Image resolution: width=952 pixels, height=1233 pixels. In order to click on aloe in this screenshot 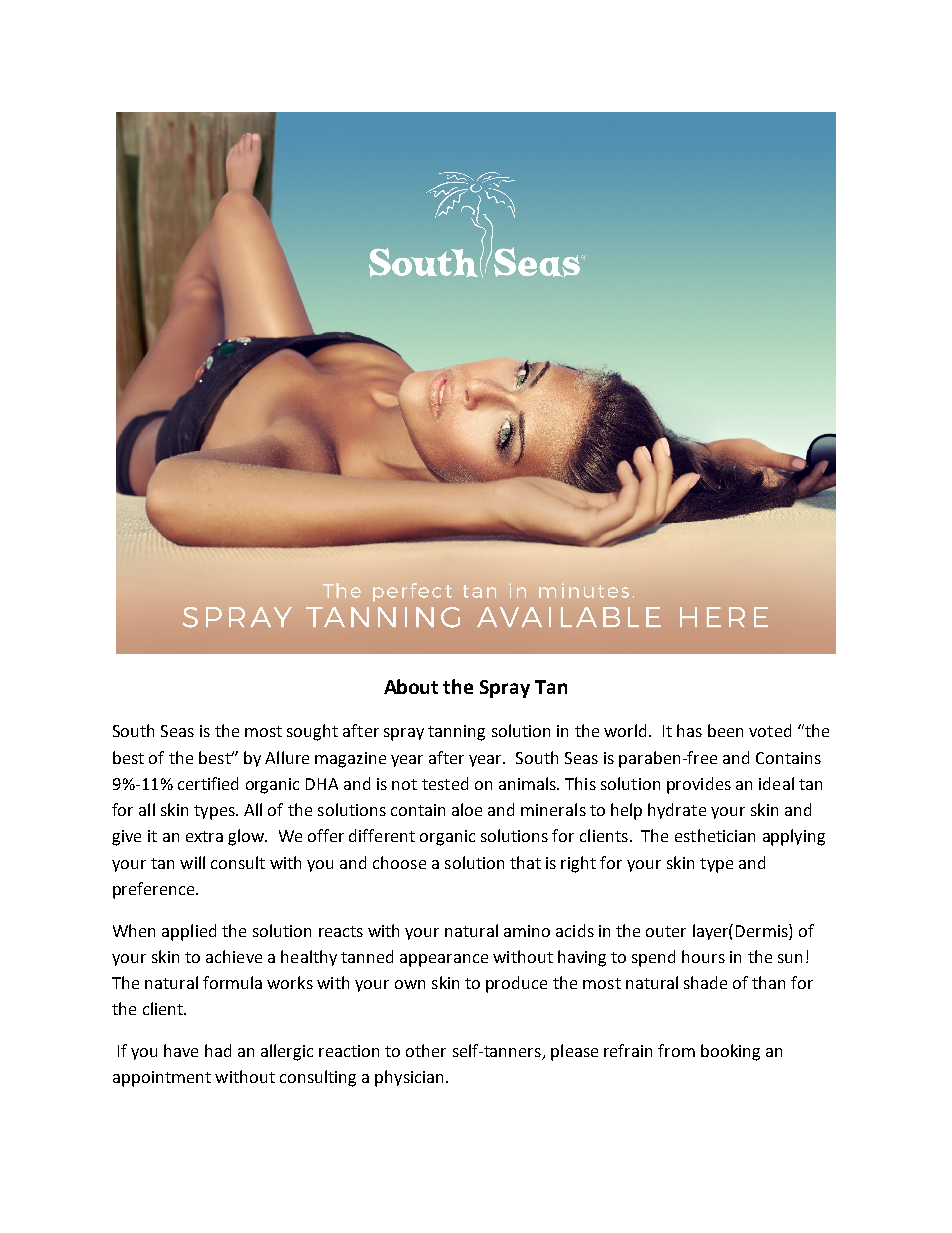, I will do `click(467, 809)`.
